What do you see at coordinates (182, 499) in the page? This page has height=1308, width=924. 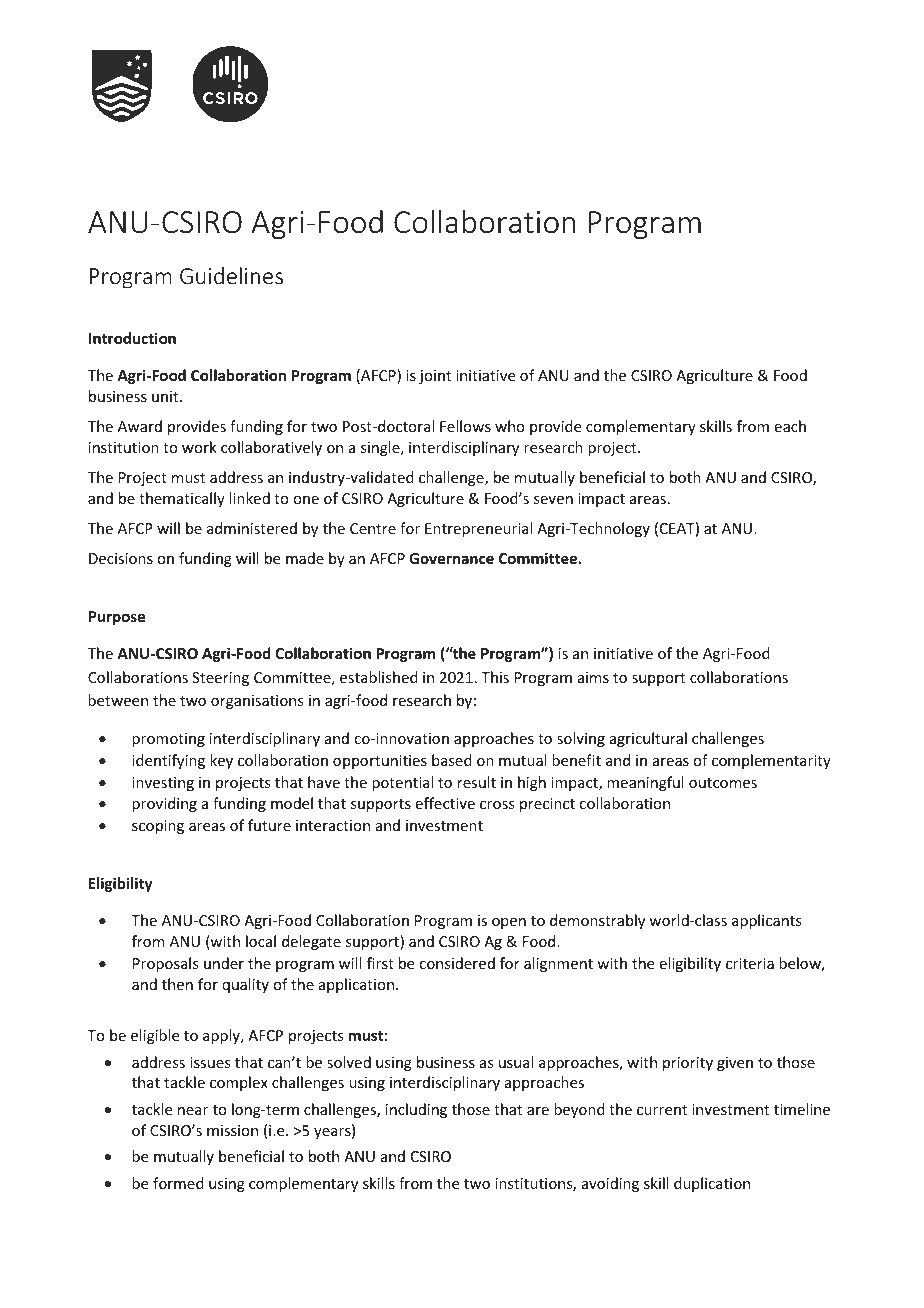 I see `thematically` at bounding box center [182, 499].
